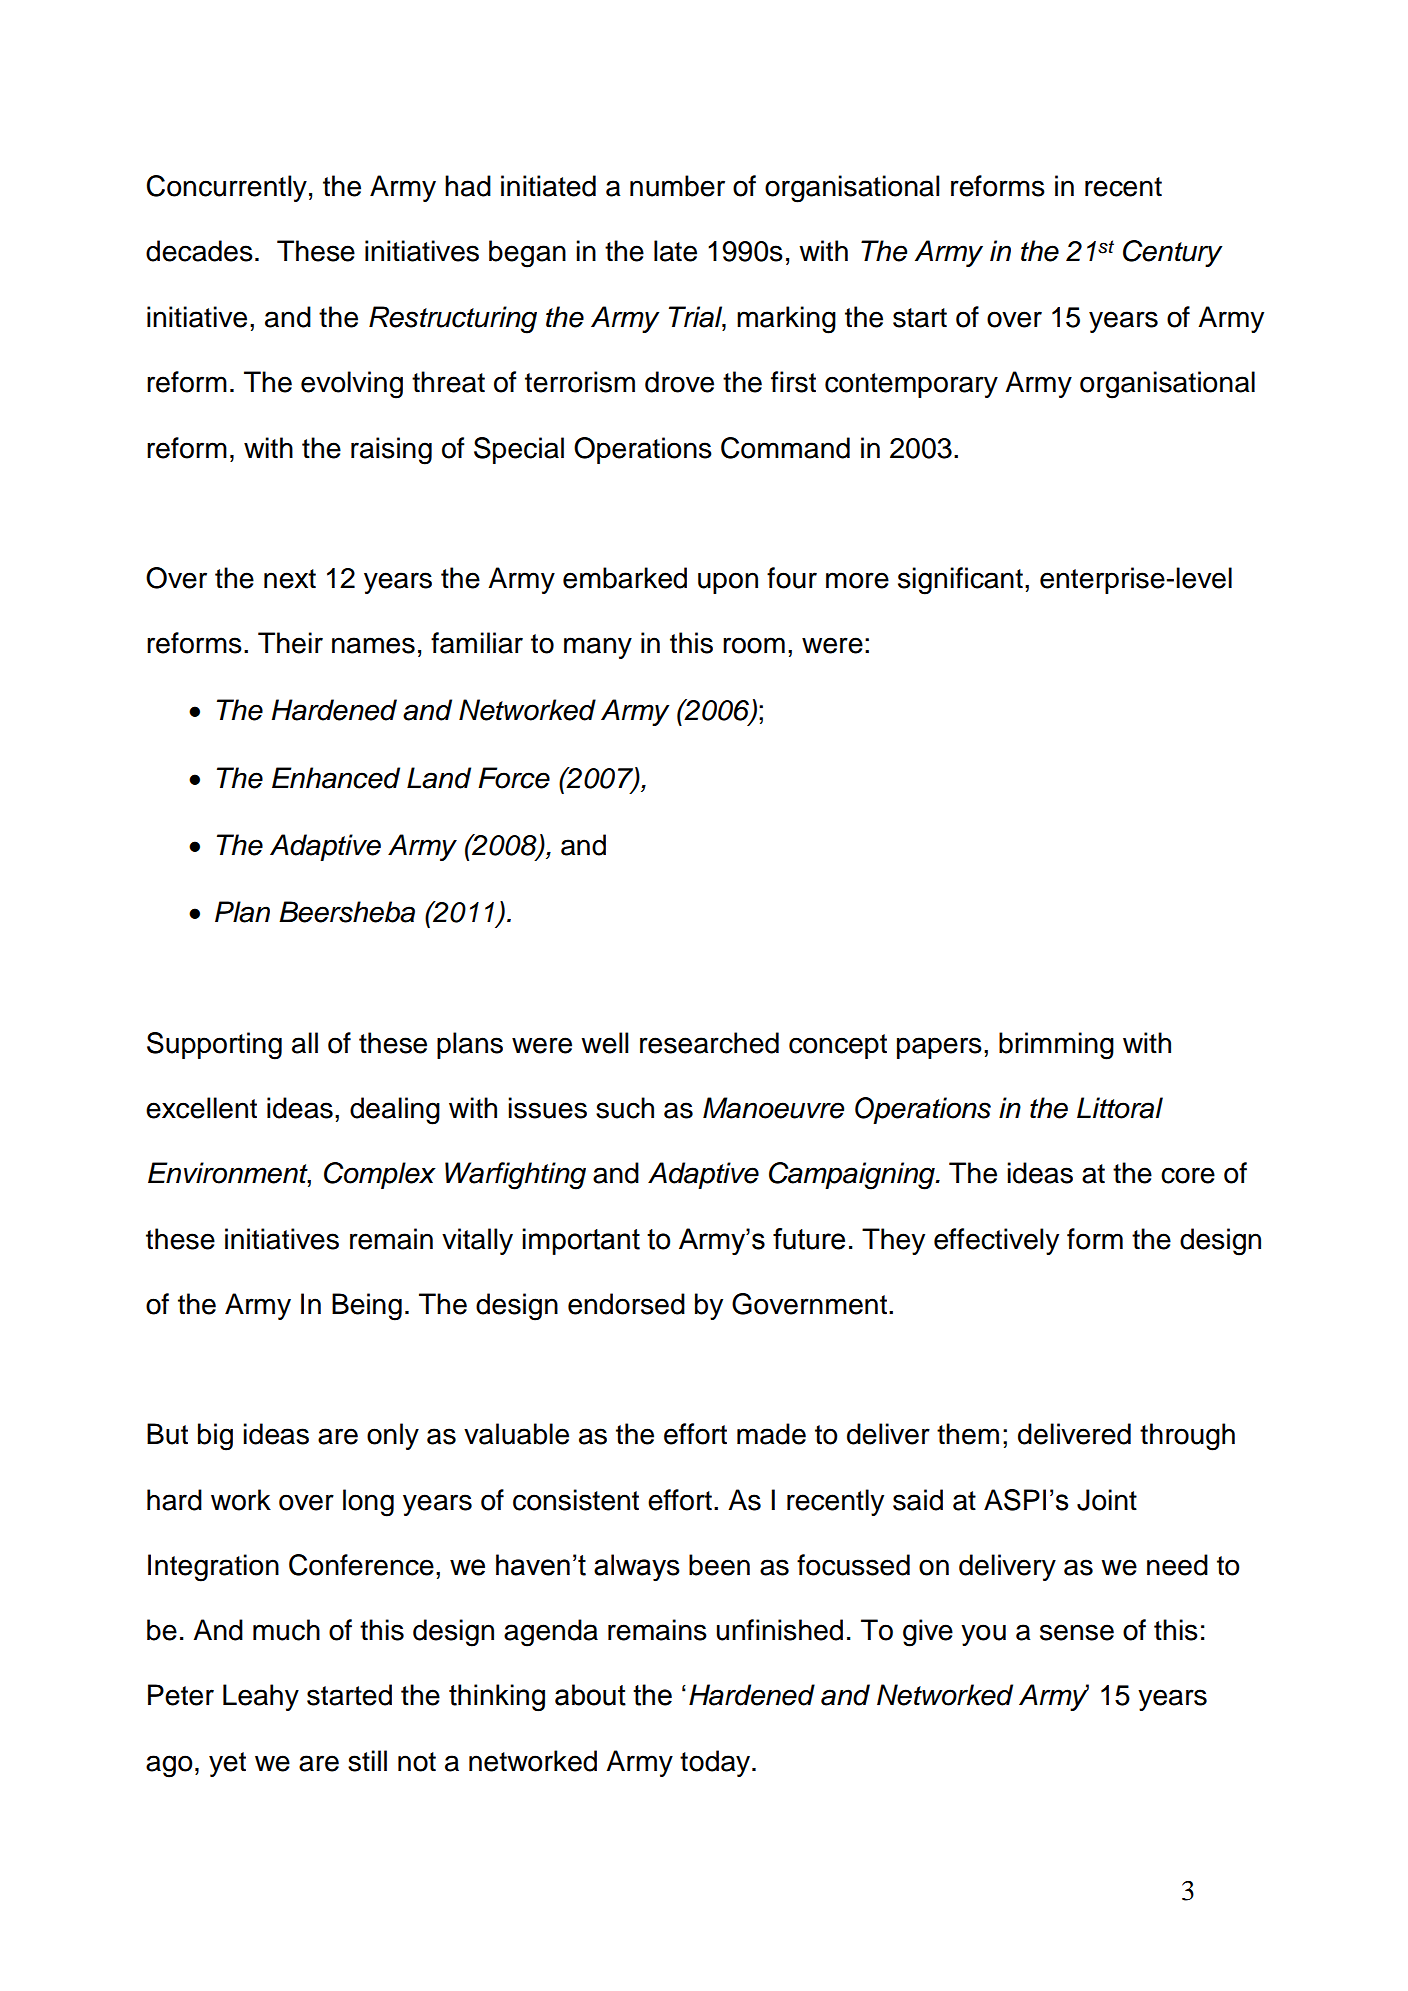  I want to click on brimming, so click(1056, 1046).
